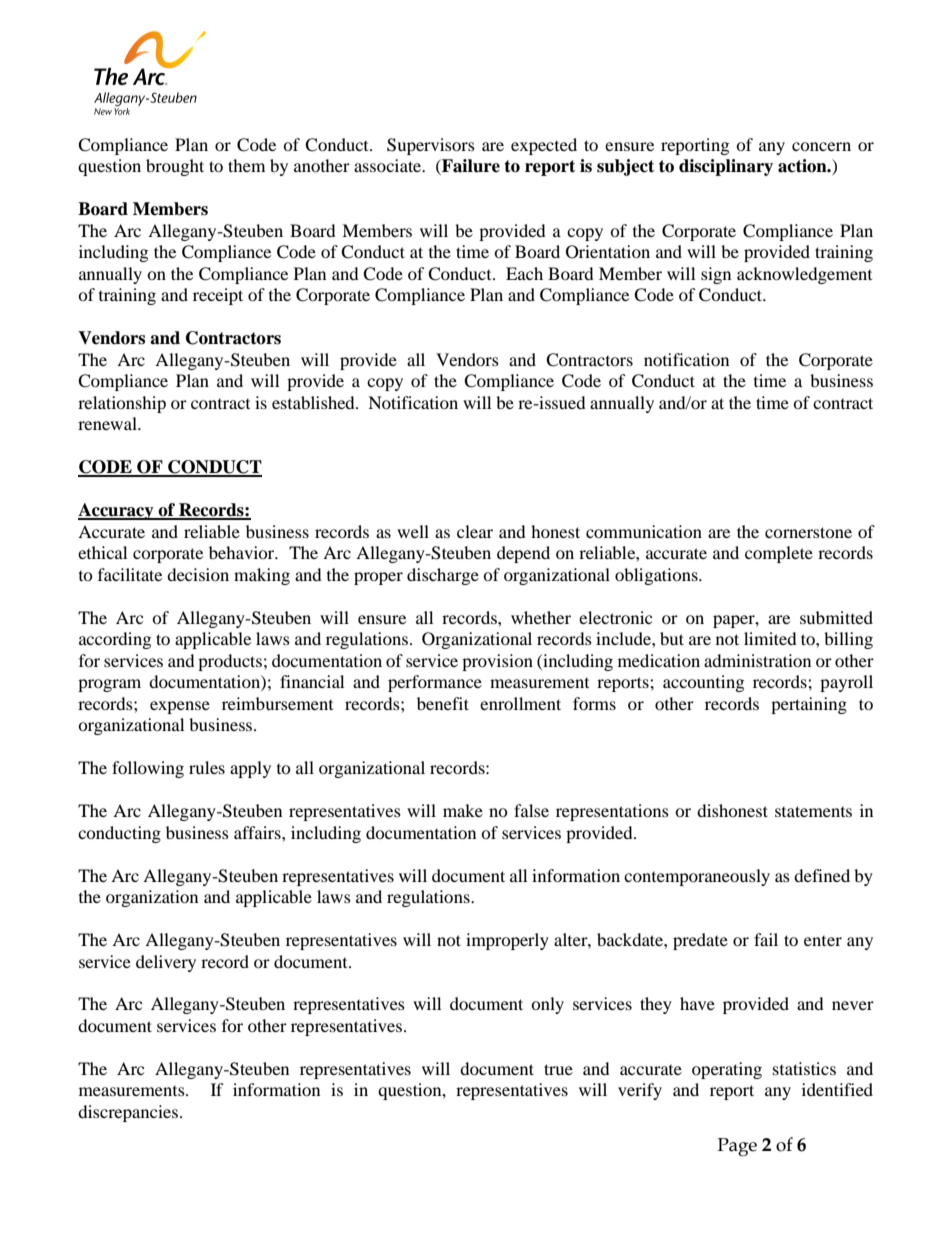  Describe the element at coordinates (129, 1113) in the document. I see `discrepancies` at that location.
